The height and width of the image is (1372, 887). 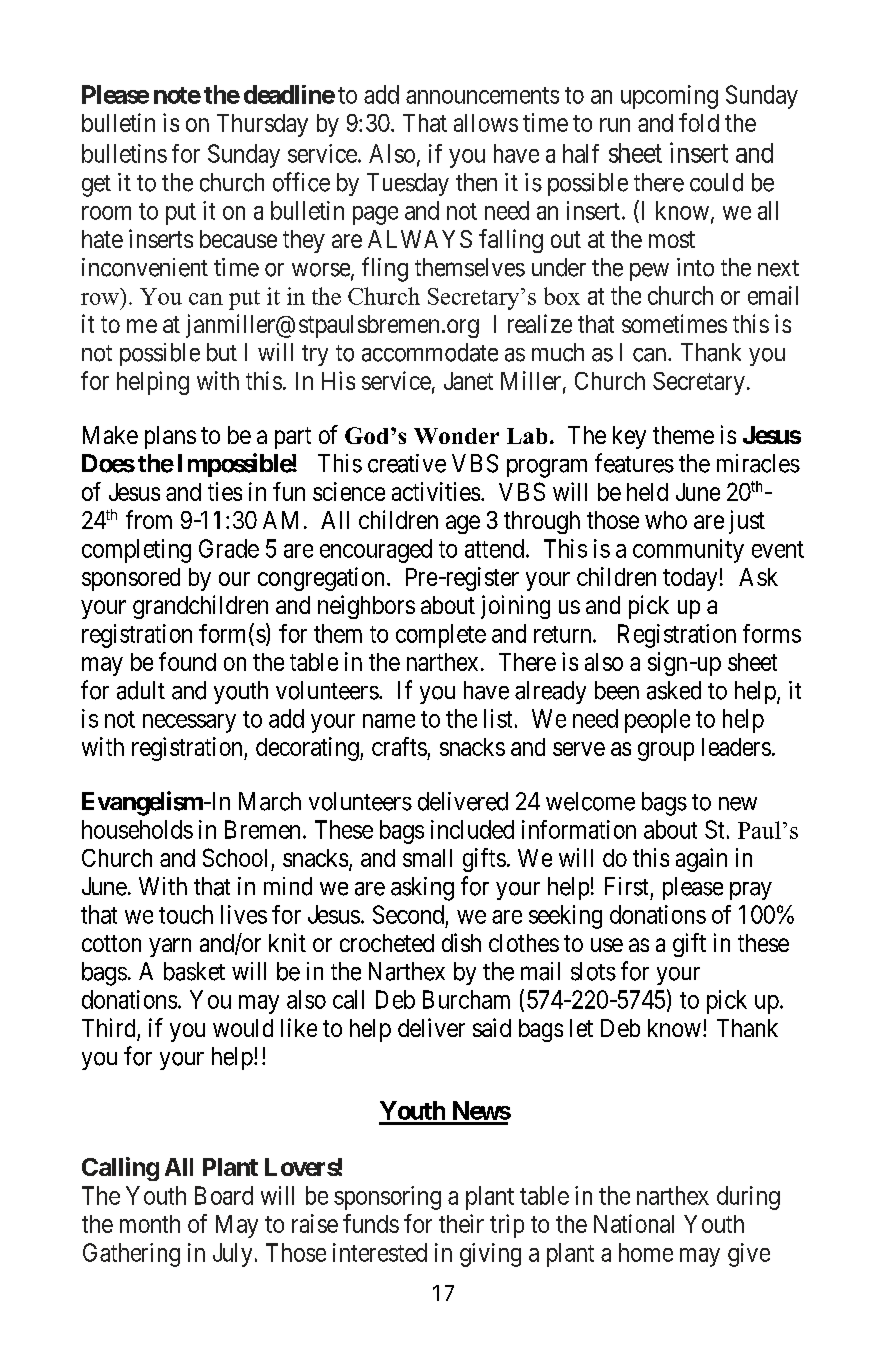 What do you see at coordinates (674, 690) in the image?
I see `asked` at bounding box center [674, 690].
